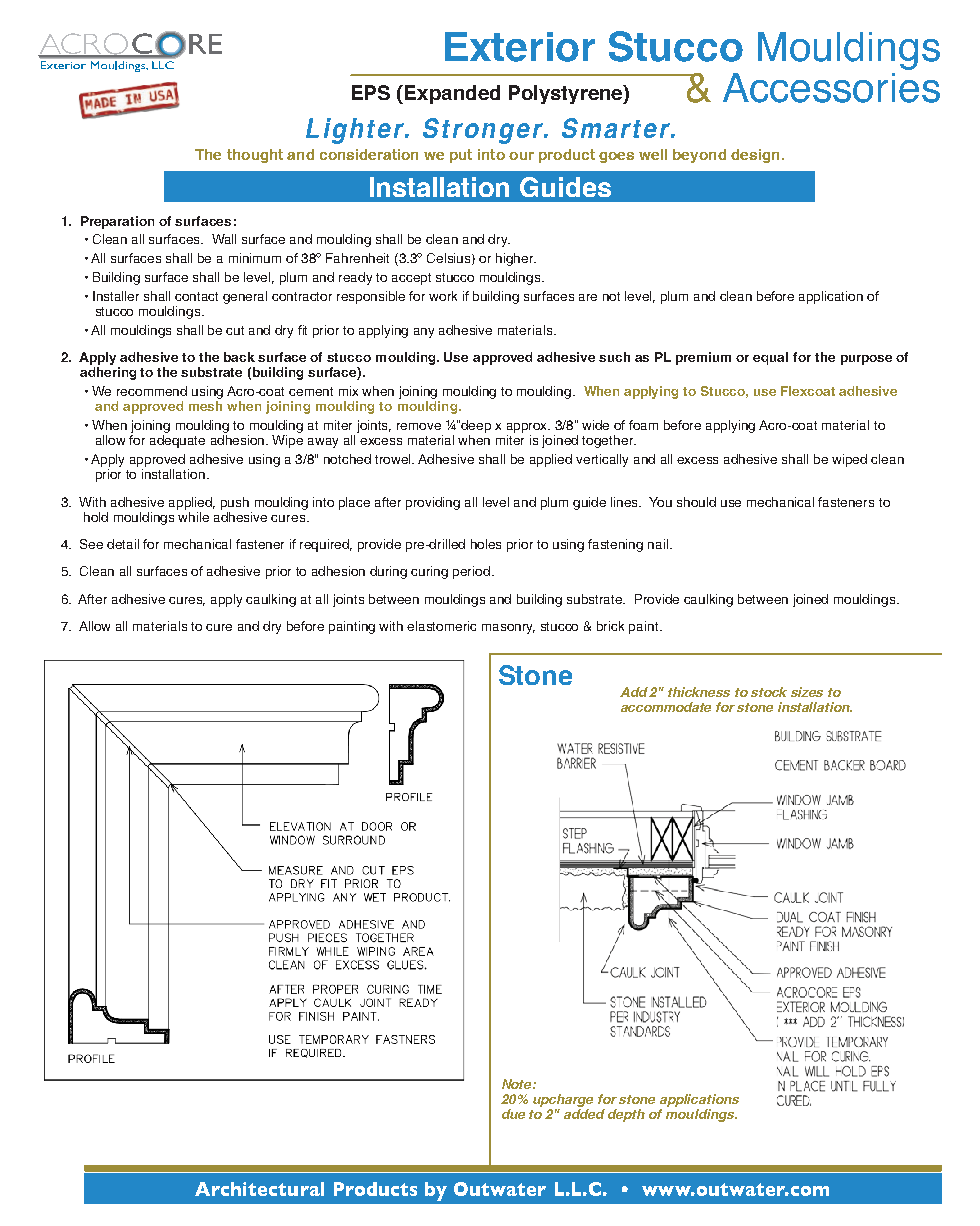 The height and width of the page is (1226, 980). I want to click on any, so click(424, 333).
